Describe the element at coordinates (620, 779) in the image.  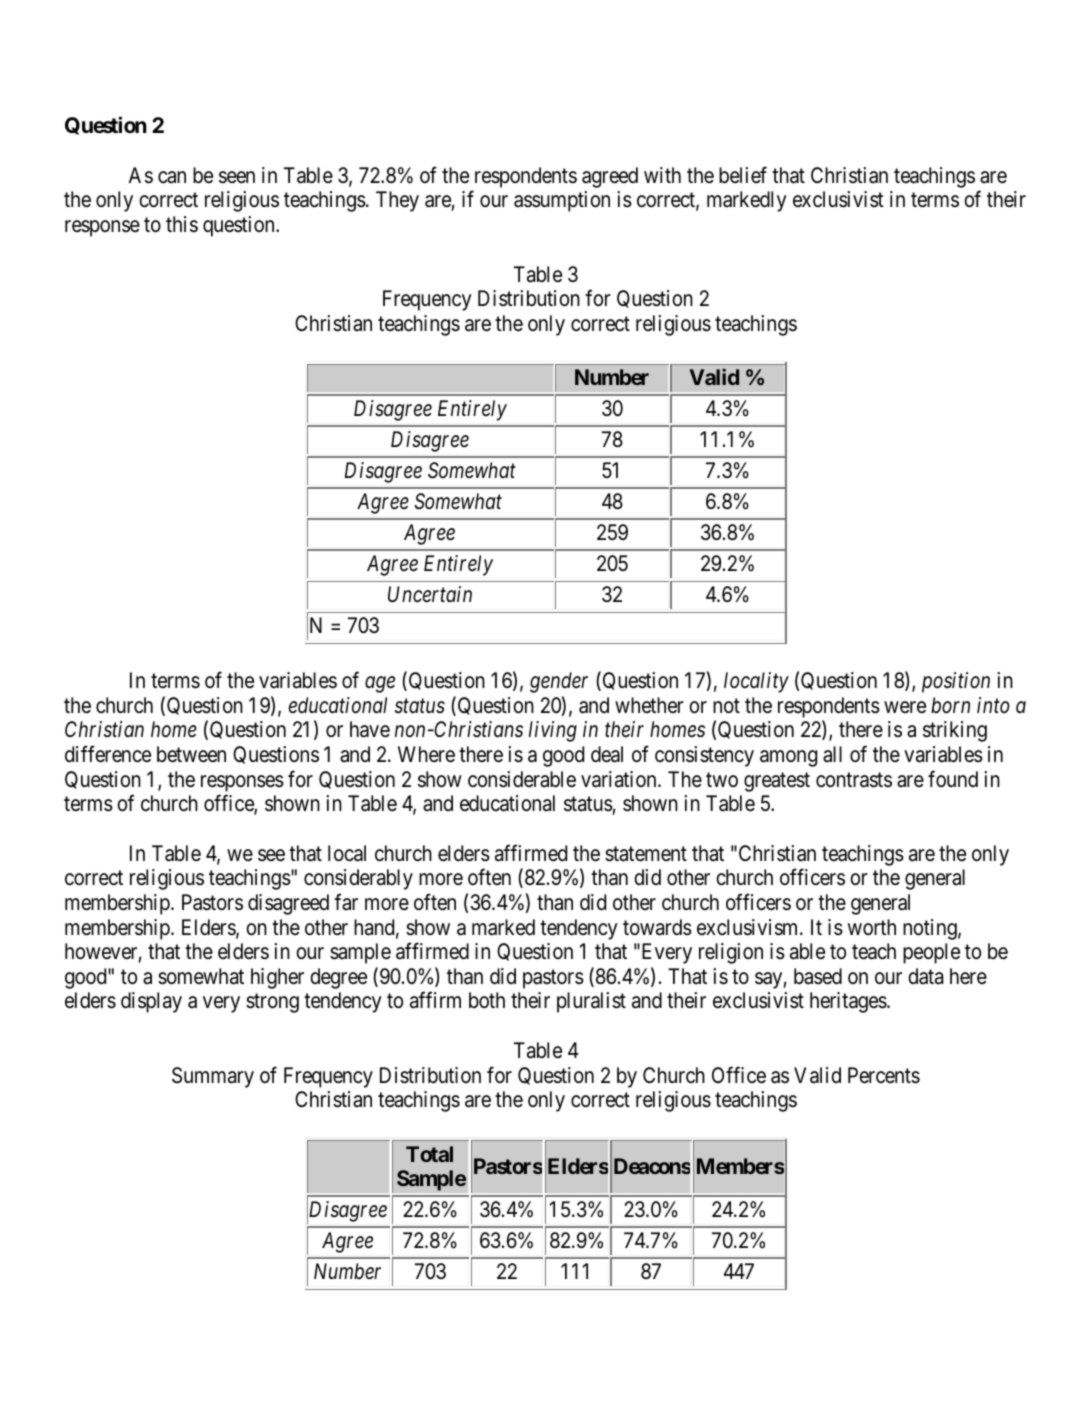
I see `variation` at that location.
